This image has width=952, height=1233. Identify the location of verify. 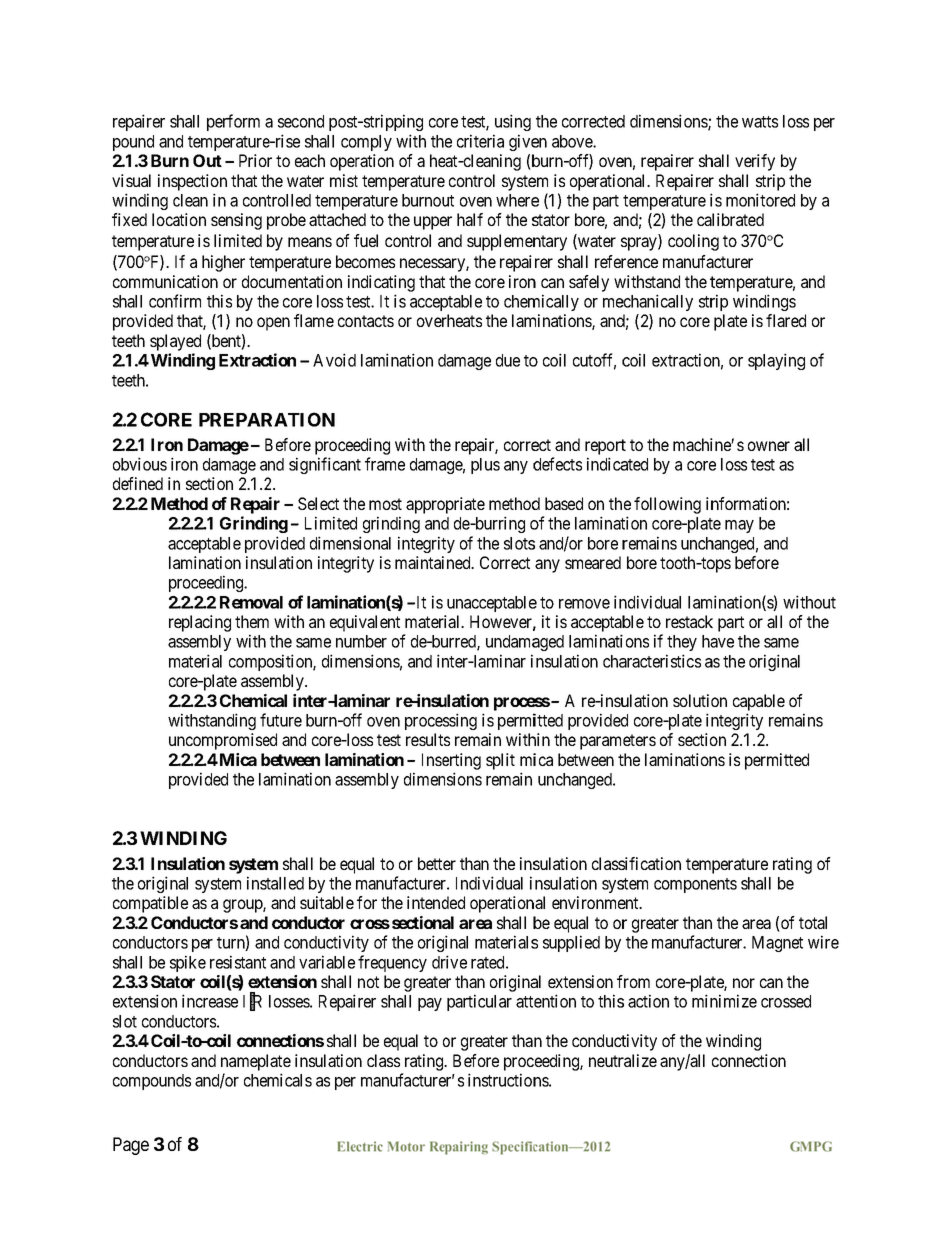
(755, 162).
